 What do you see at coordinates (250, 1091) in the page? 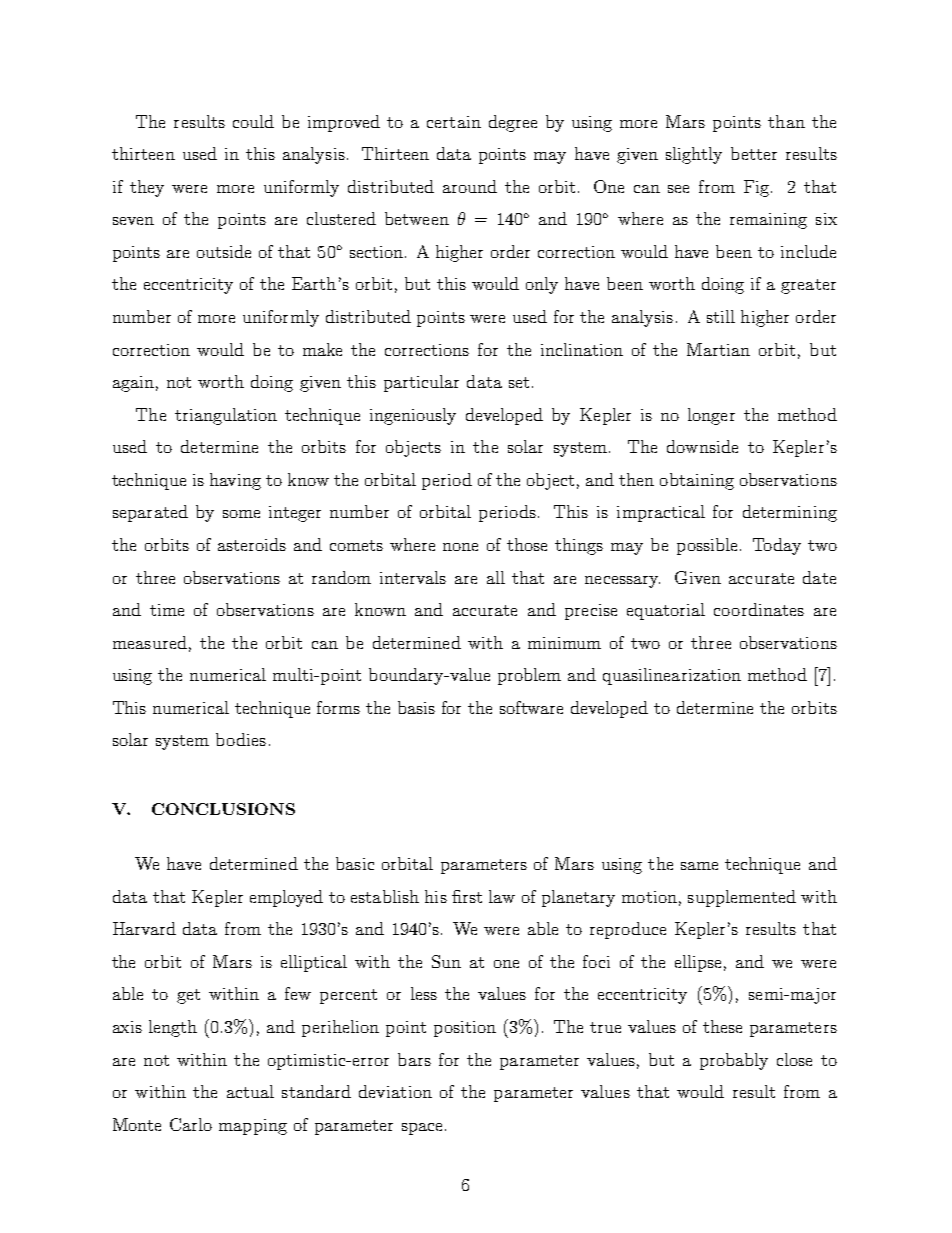
I see `actual` at bounding box center [250, 1091].
